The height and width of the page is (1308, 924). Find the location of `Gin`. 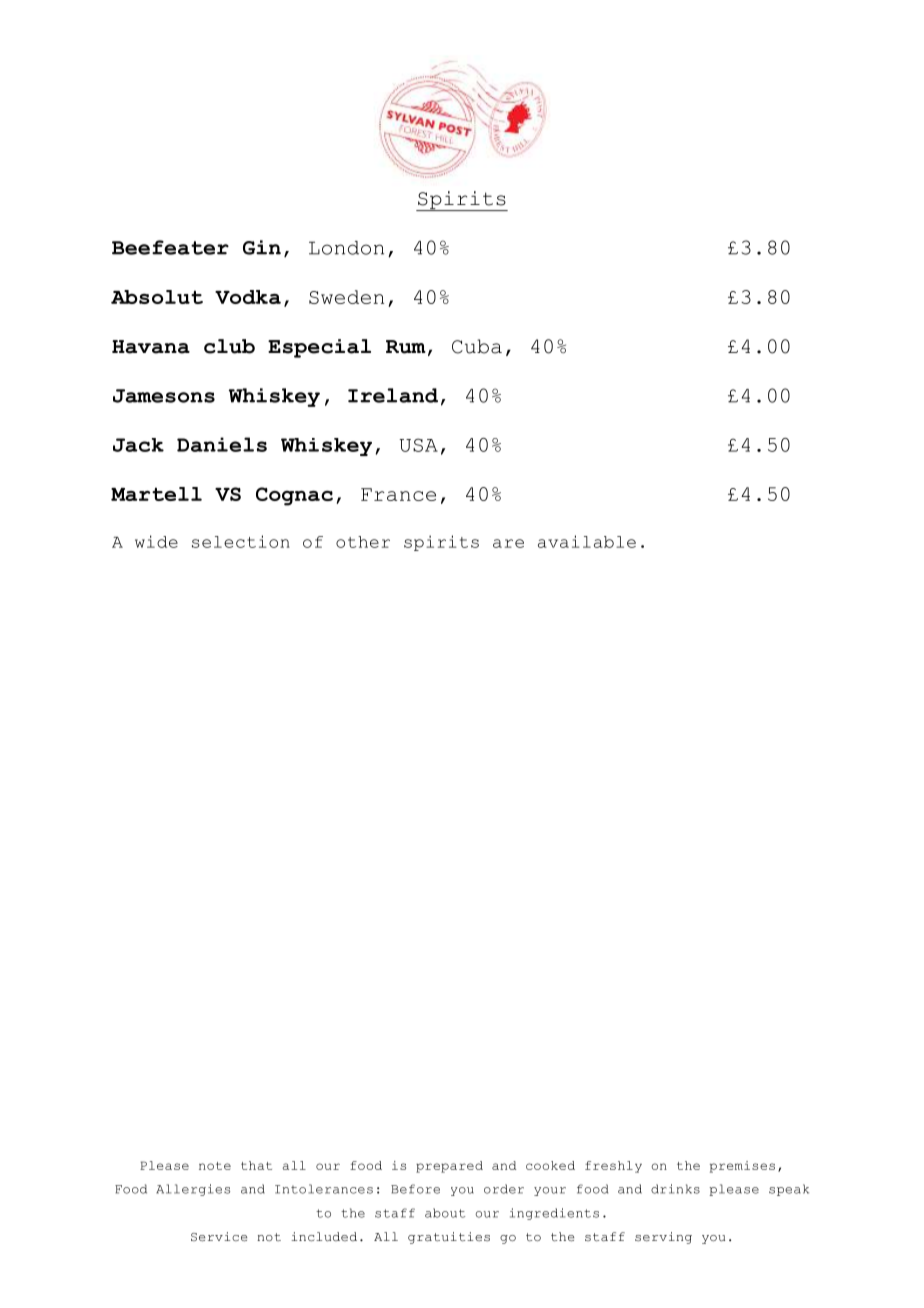

Gin is located at coordinates (262, 247).
